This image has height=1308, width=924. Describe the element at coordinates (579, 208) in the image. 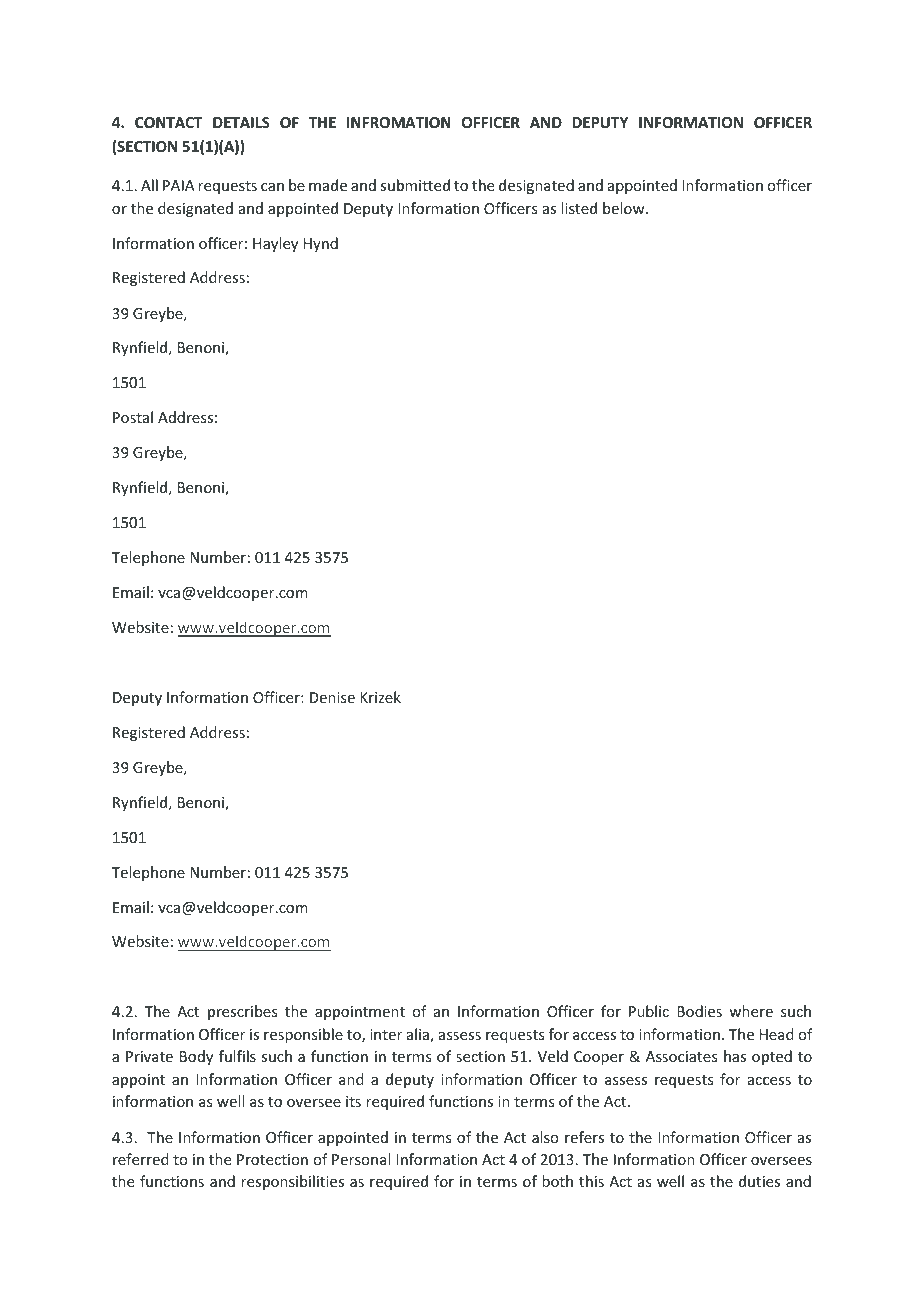

I see `listed` at that location.
